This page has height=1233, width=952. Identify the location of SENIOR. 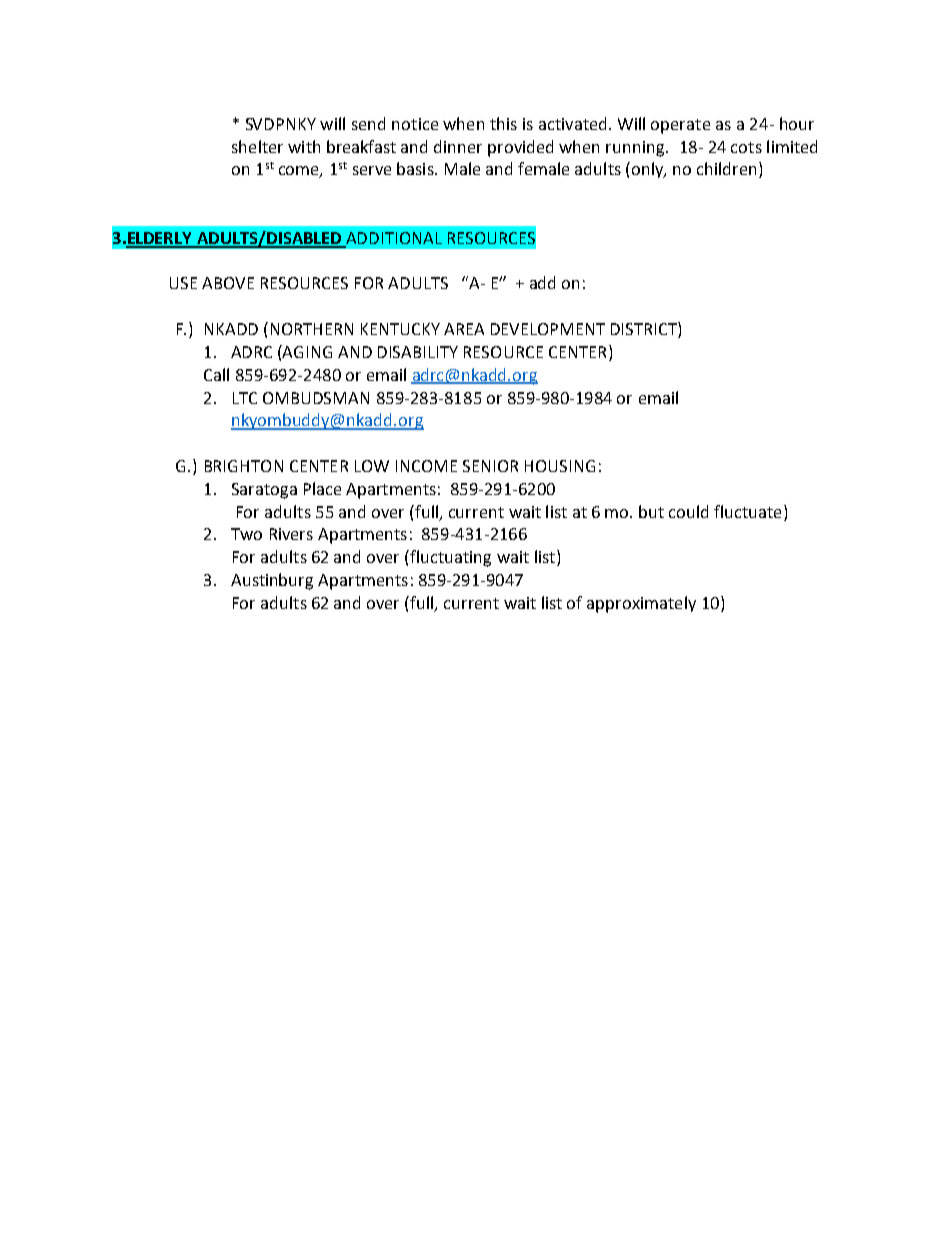
(490, 466).
